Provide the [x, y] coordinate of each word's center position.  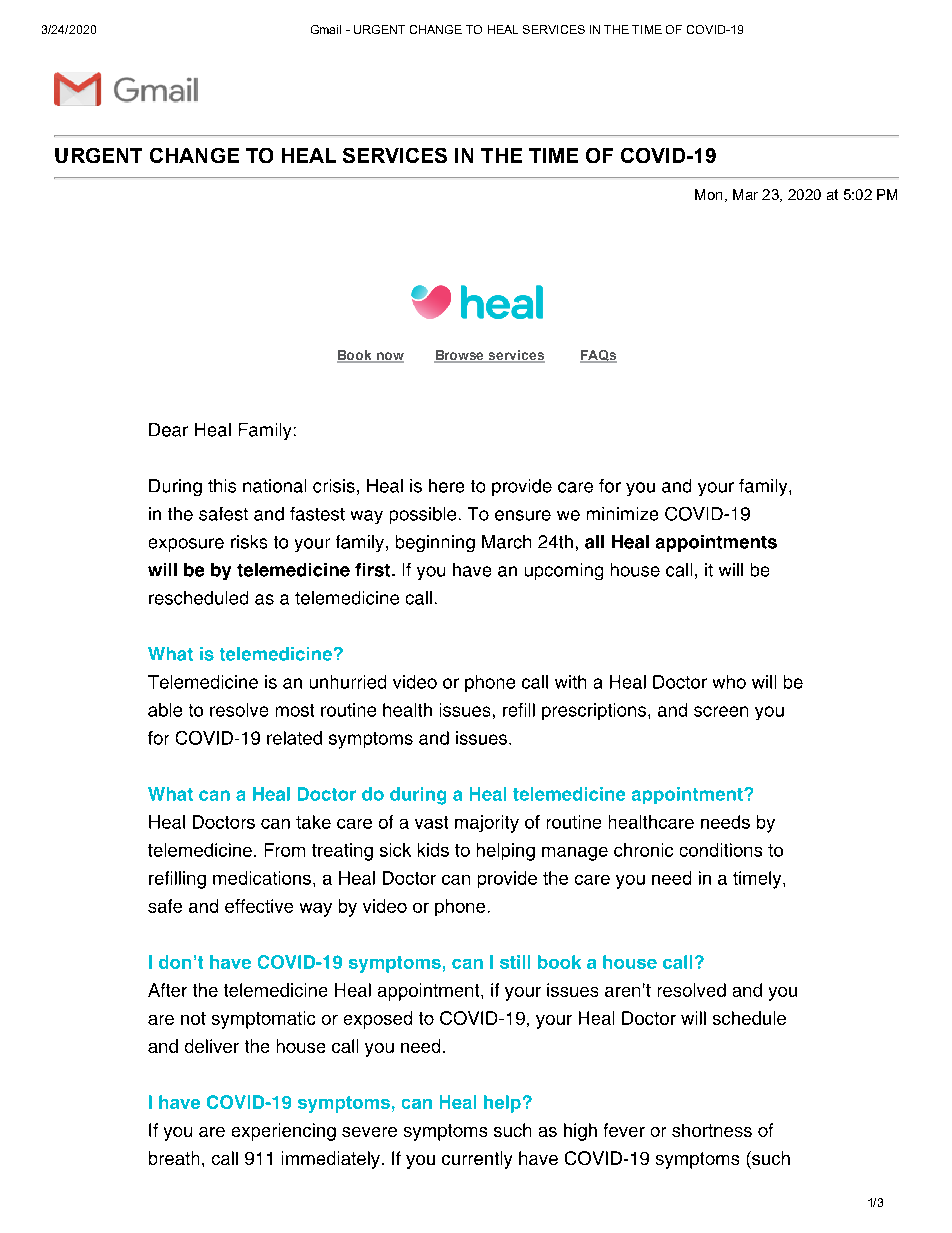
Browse [460, 356]
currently [477, 1160]
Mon [708, 194]
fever [624, 1130]
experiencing [284, 1132]
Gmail [326, 29]
